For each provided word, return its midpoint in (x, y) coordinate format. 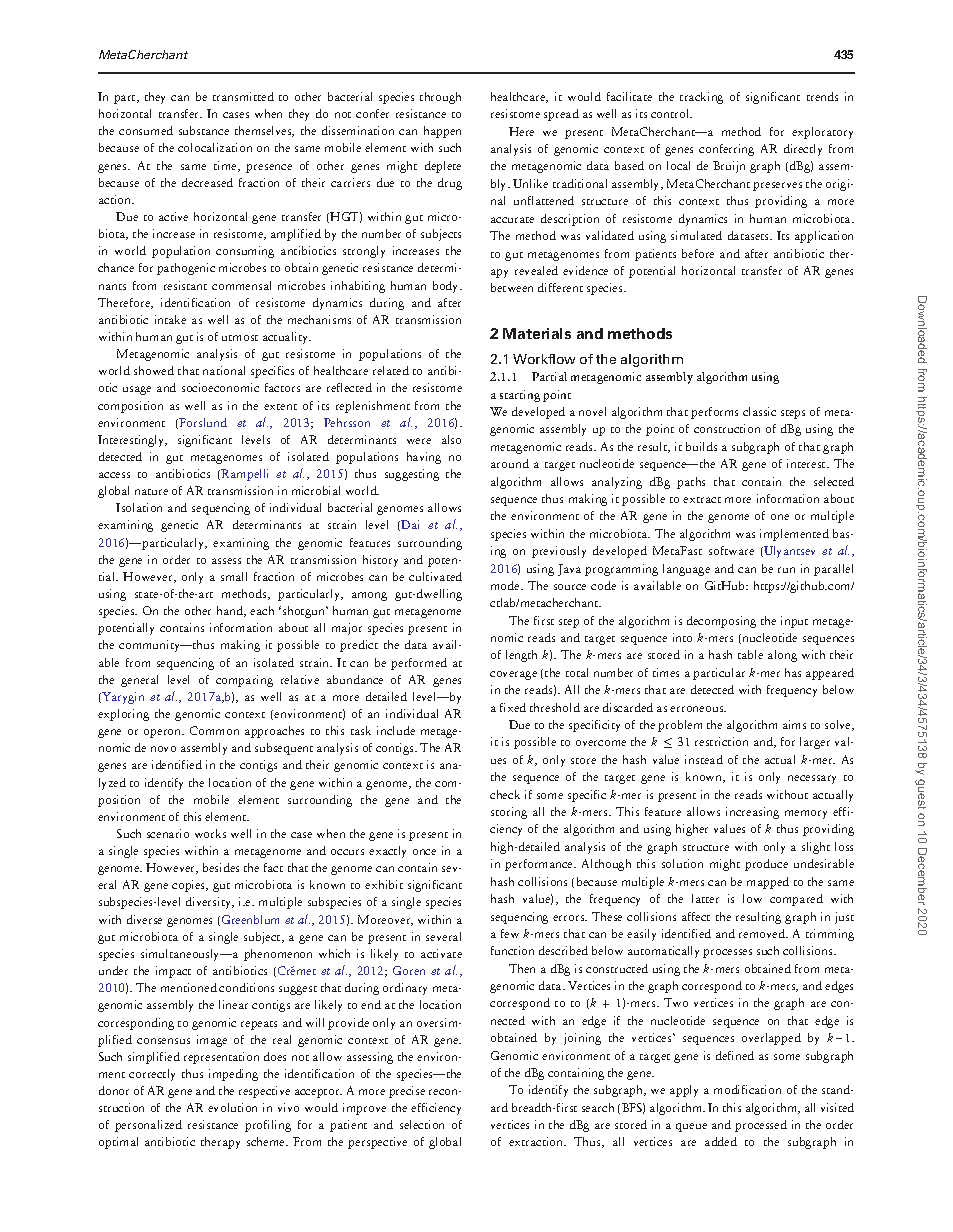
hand (231, 611)
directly (803, 150)
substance (204, 130)
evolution (232, 1107)
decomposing (721, 622)
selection (422, 1124)
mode (506, 585)
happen (442, 132)
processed (761, 1126)
